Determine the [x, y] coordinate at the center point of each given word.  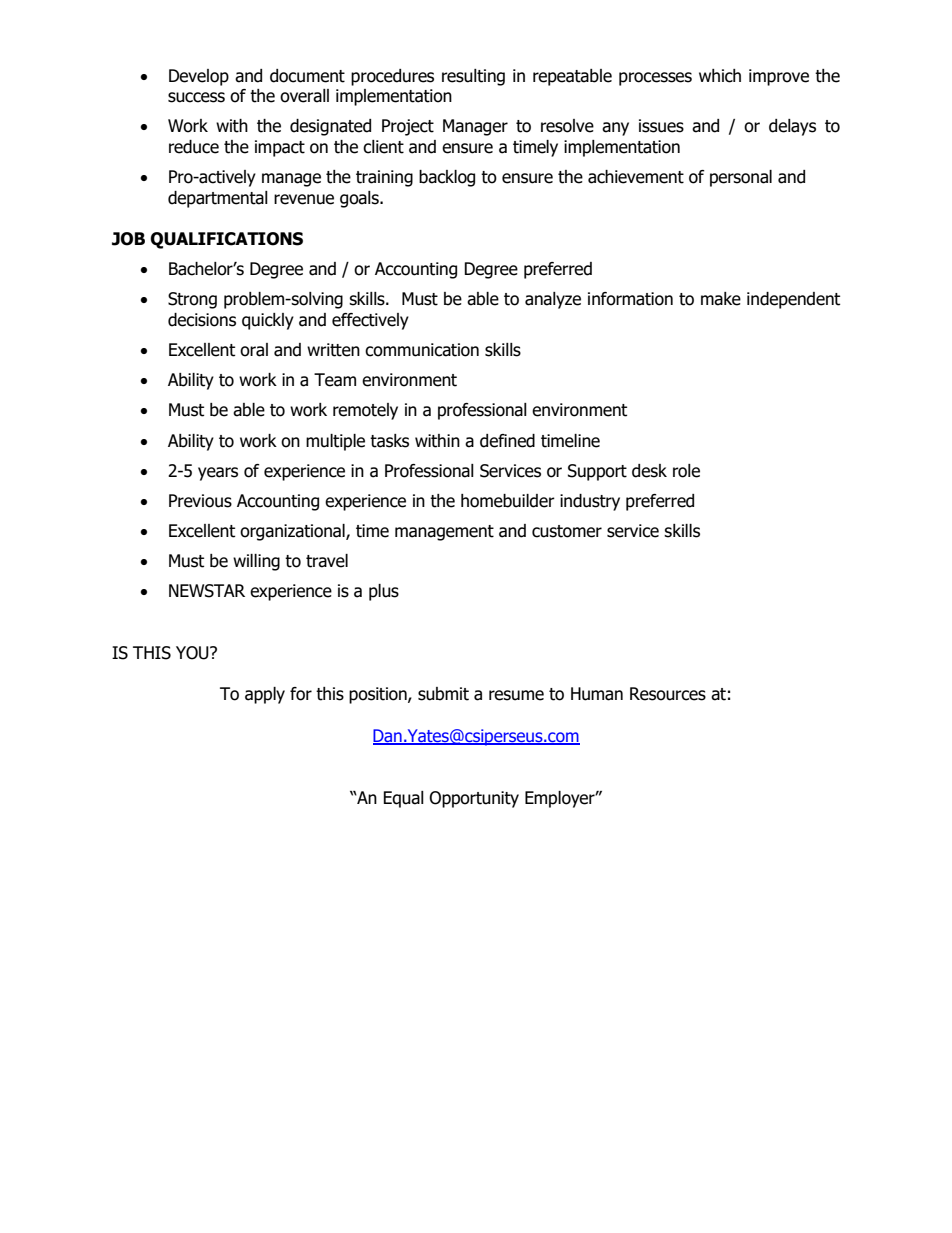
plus [384, 592]
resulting [473, 77]
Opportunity [474, 799]
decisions [202, 320]
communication [422, 350]
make [721, 299]
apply [265, 695]
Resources [668, 694]
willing [256, 562]
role [686, 471]
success [196, 97]
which [720, 76]
